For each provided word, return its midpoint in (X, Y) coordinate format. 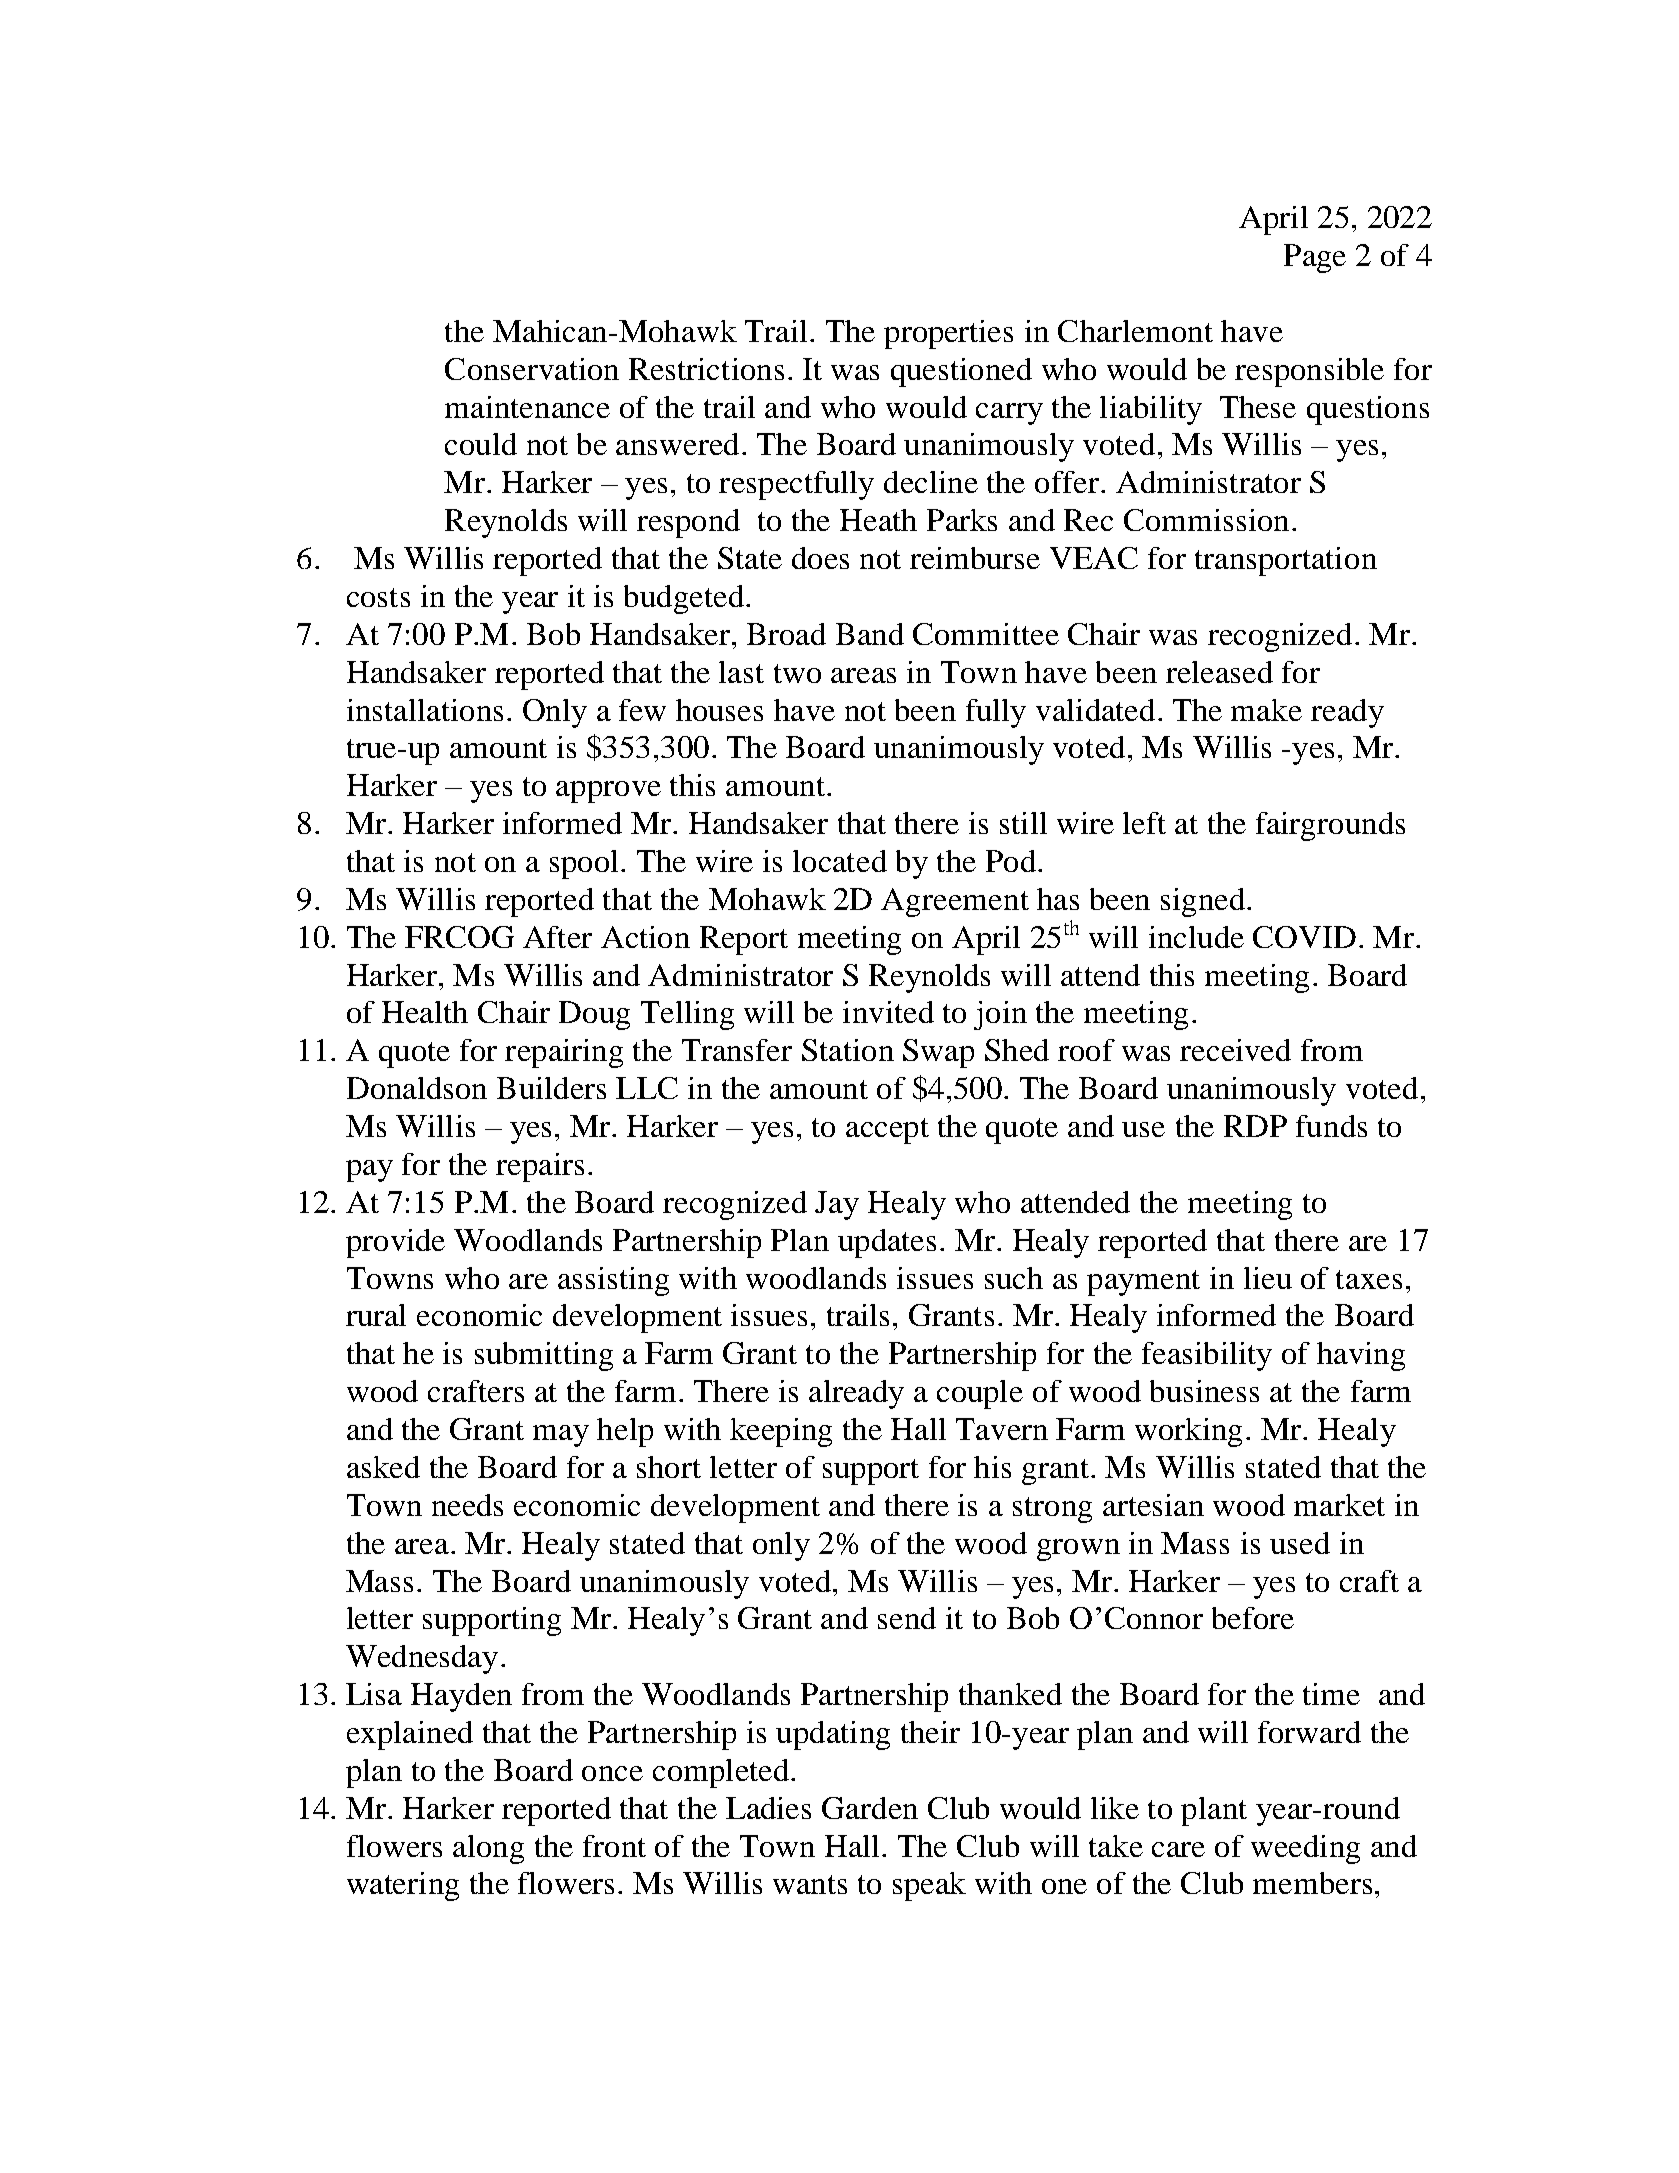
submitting (544, 1356)
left (1144, 823)
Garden (870, 1808)
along (488, 1849)
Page (1315, 258)
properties (948, 334)
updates (887, 1243)
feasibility (1207, 1356)
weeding (1305, 1849)
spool (584, 864)
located (840, 861)
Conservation (532, 369)
